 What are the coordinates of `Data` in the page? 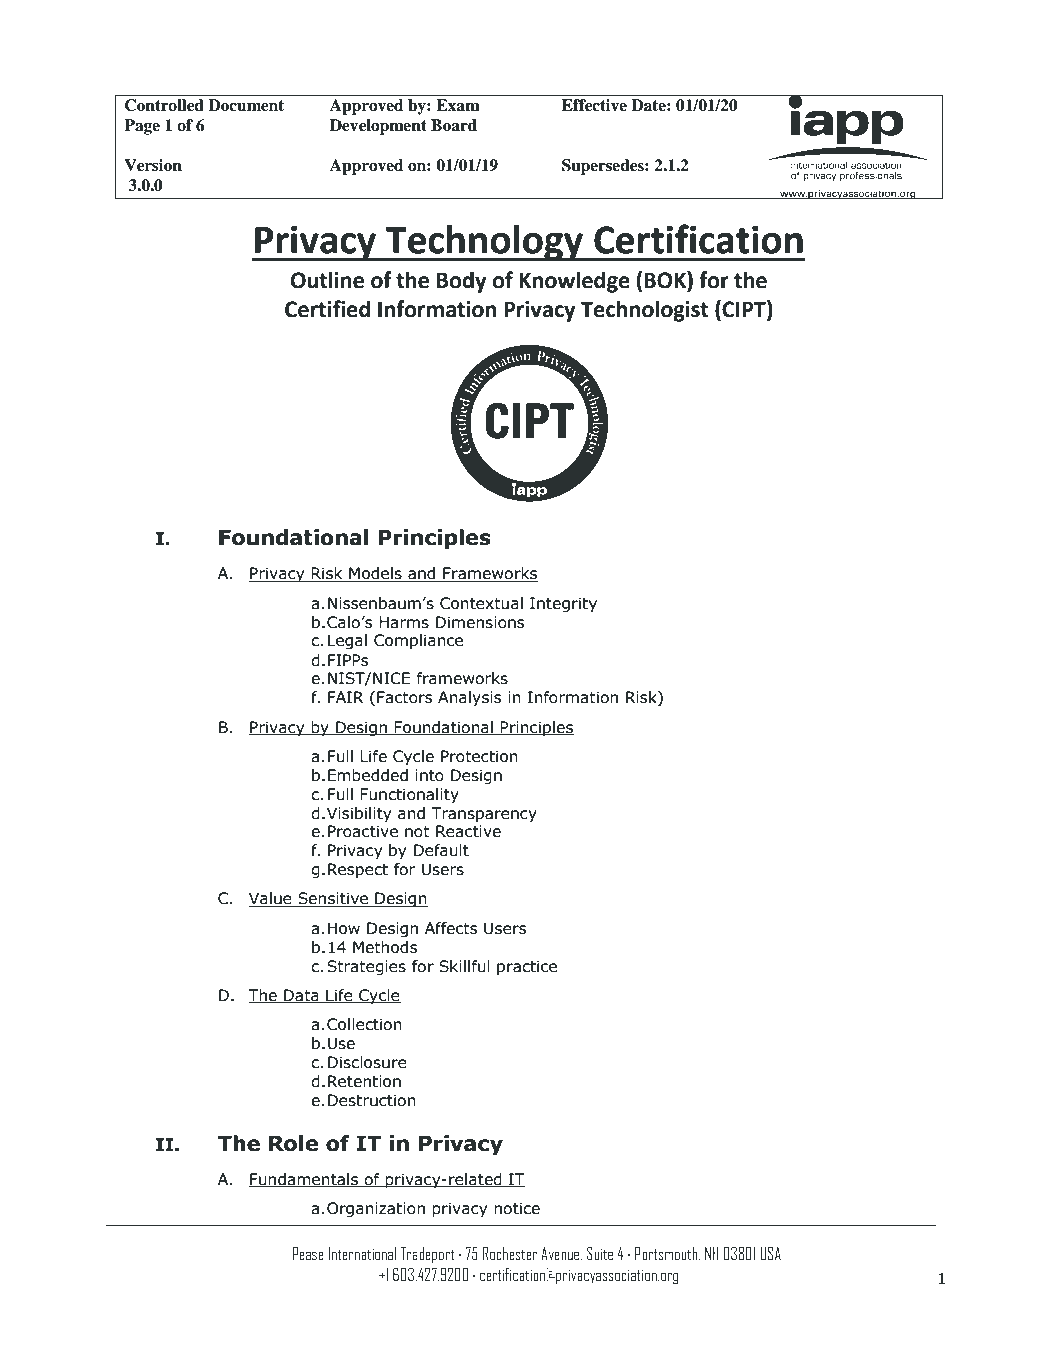 It's located at (301, 996).
